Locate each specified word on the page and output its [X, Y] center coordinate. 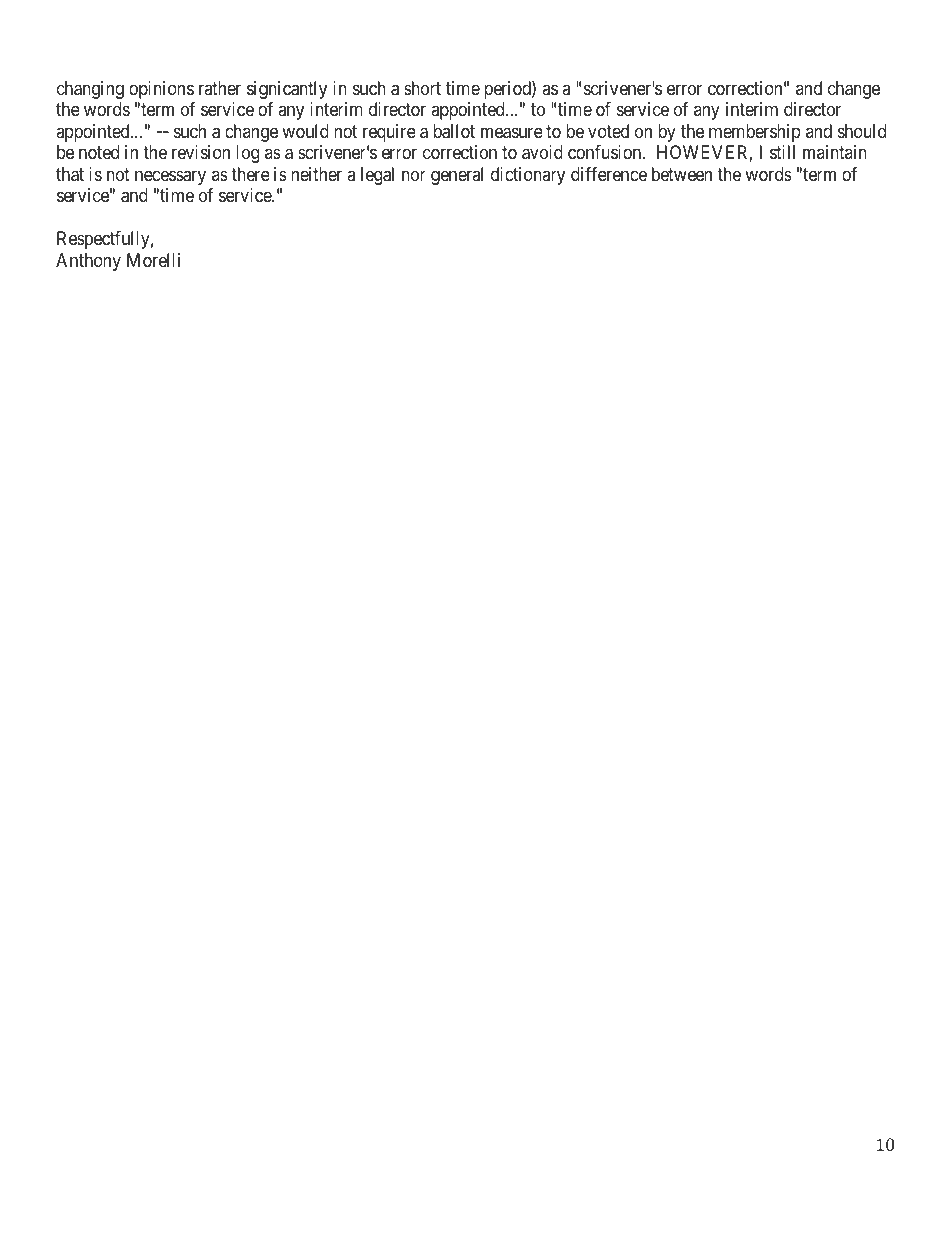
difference [609, 174]
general [457, 176]
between [682, 174]
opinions [161, 90]
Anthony [88, 262]
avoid [542, 152]
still [782, 152]
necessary [170, 177]
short [422, 88]
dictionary [528, 176]
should [862, 131]
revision [201, 152]
